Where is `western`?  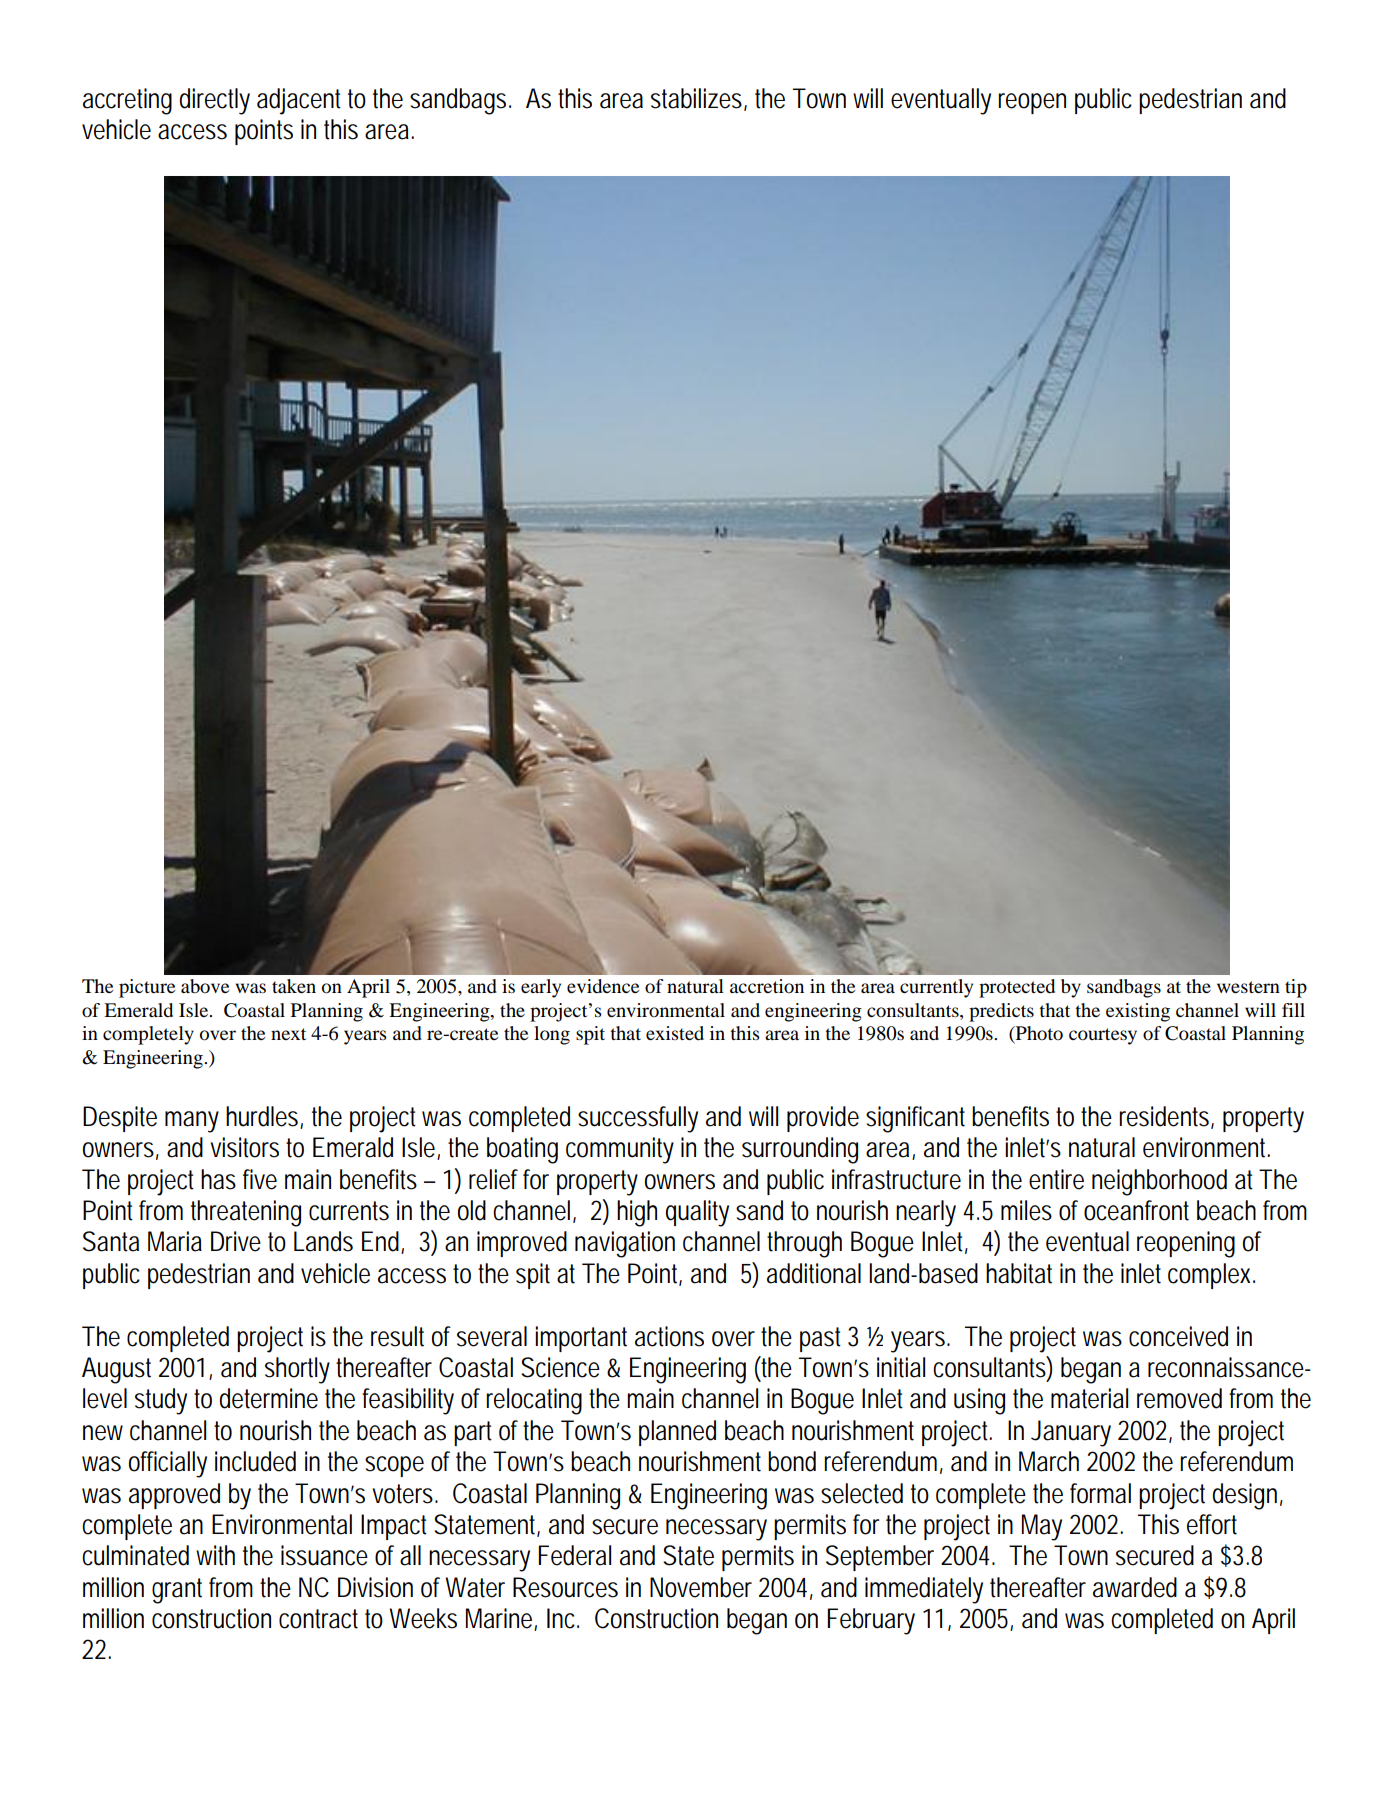 western is located at coordinates (1248, 987).
